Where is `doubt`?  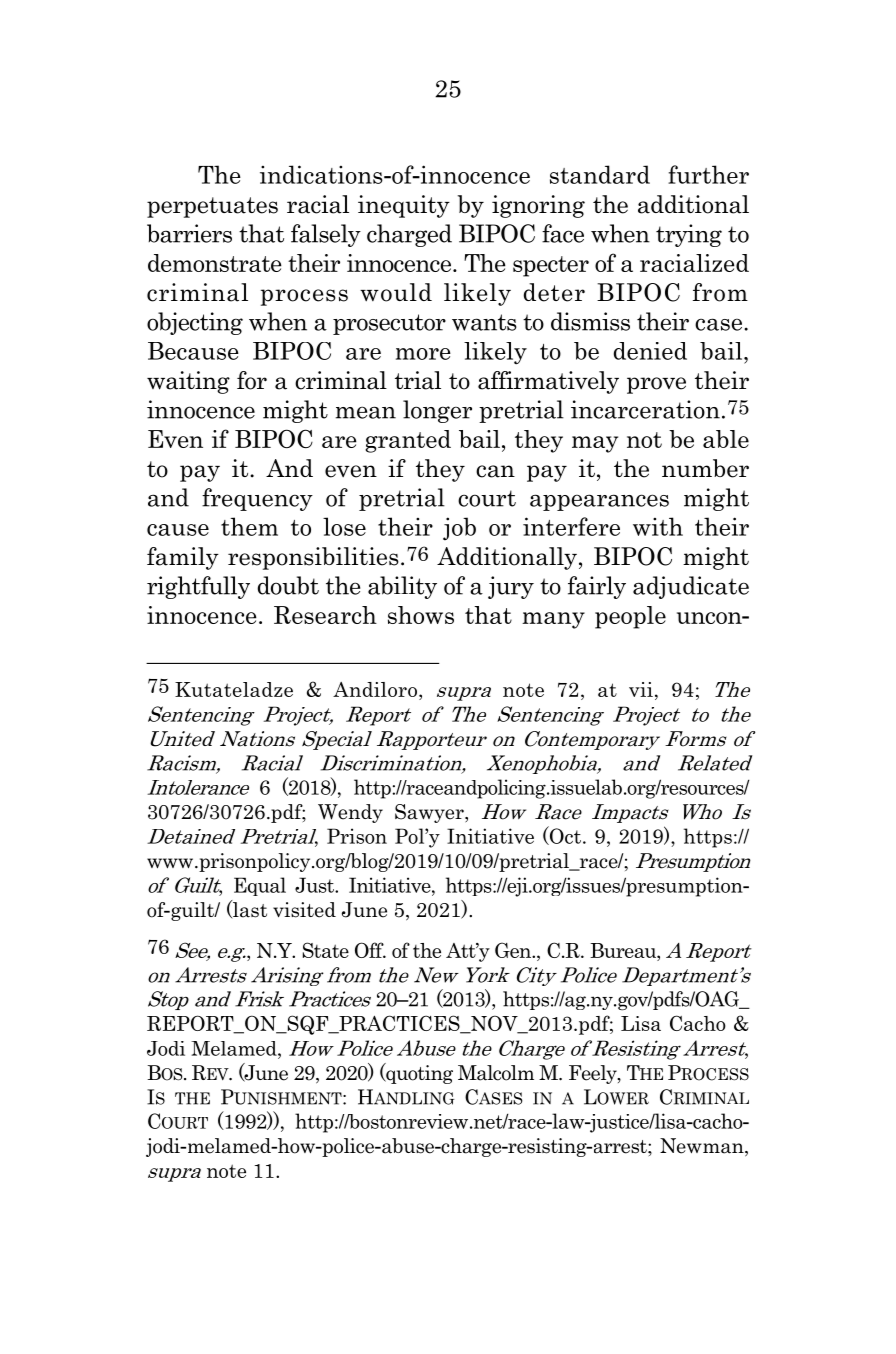
doubt is located at coordinates (288, 585).
